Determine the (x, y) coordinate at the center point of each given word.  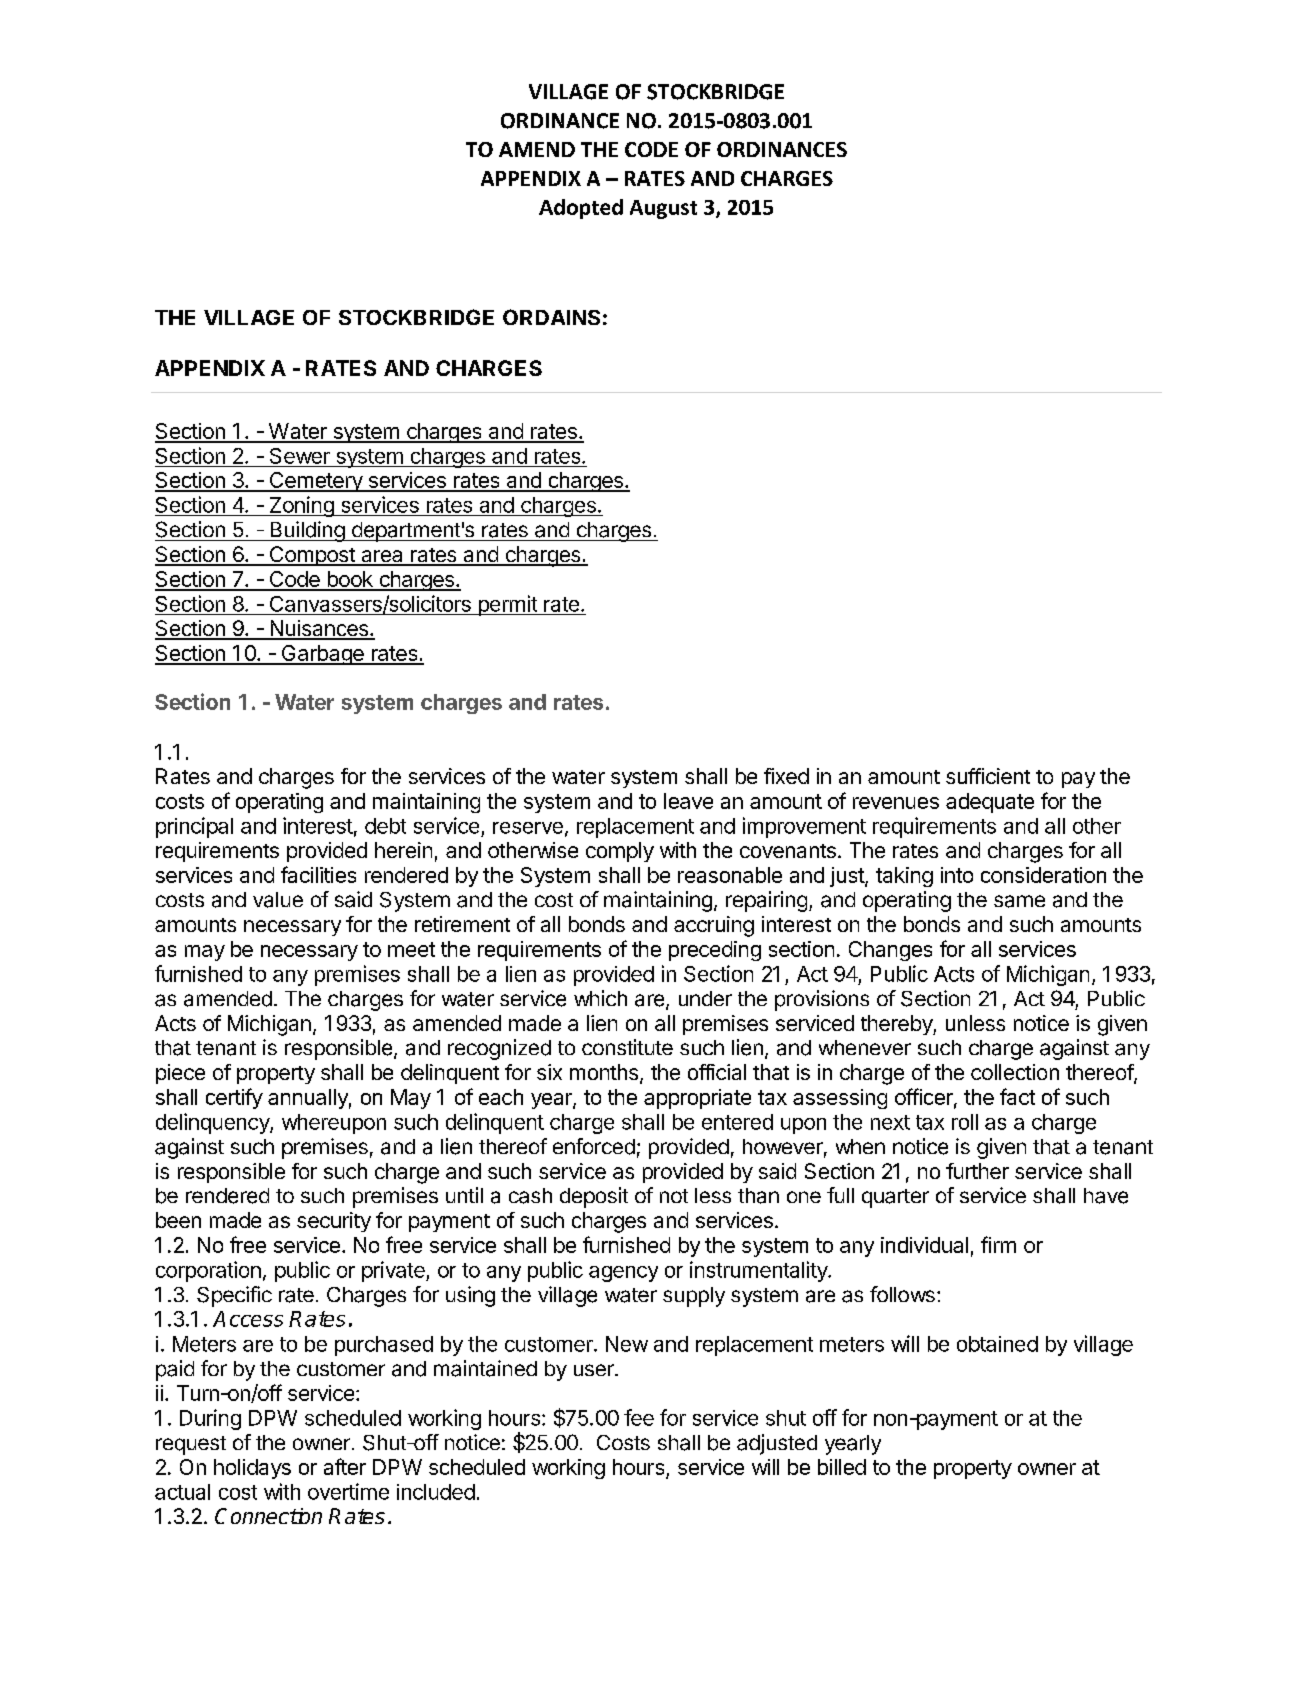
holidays (252, 1469)
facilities (318, 874)
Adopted (581, 209)
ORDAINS (551, 317)
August (663, 209)
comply (620, 852)
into (957, 875)
